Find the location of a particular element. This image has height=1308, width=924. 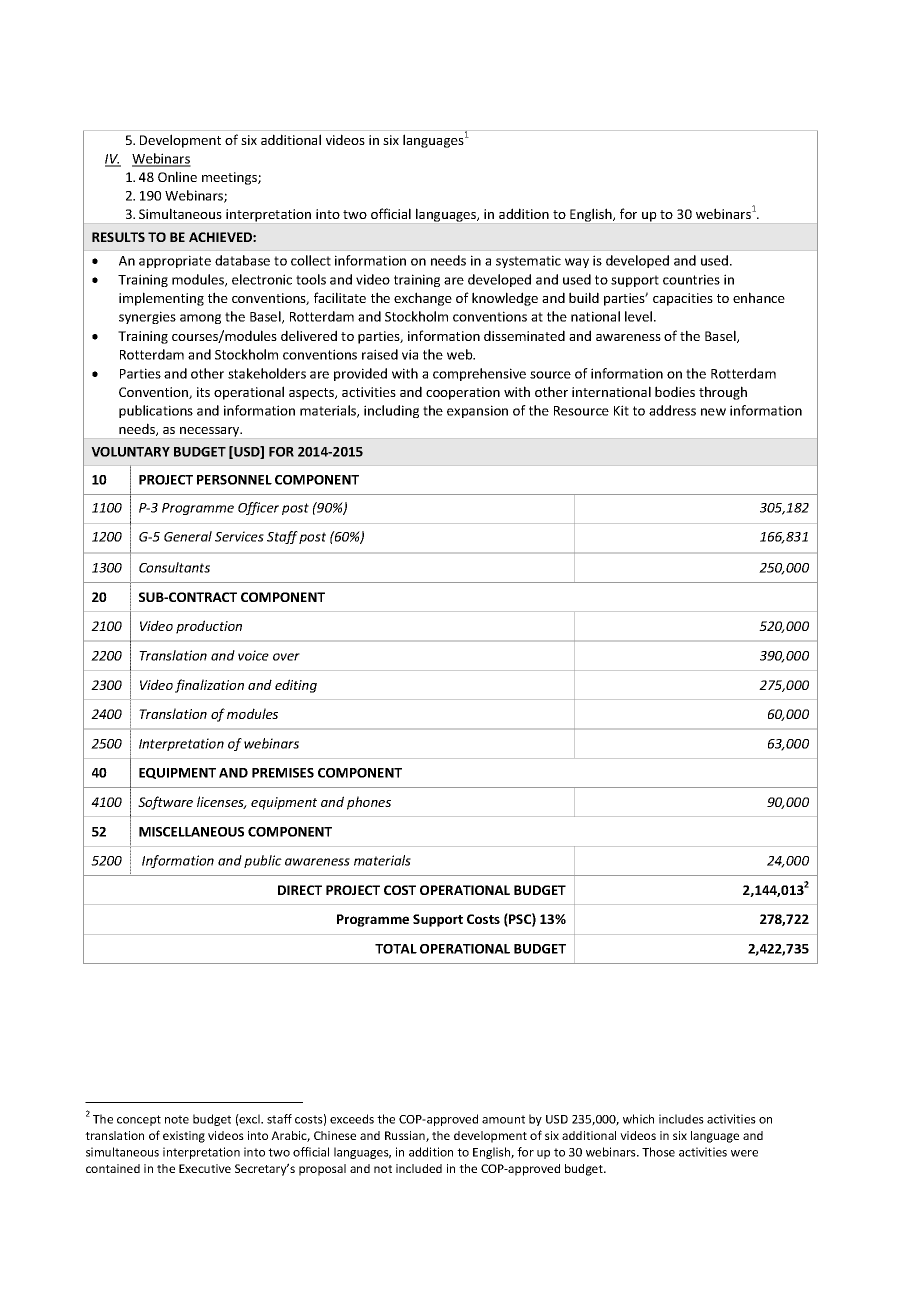

expansion is located at coordinates (477, 411).
